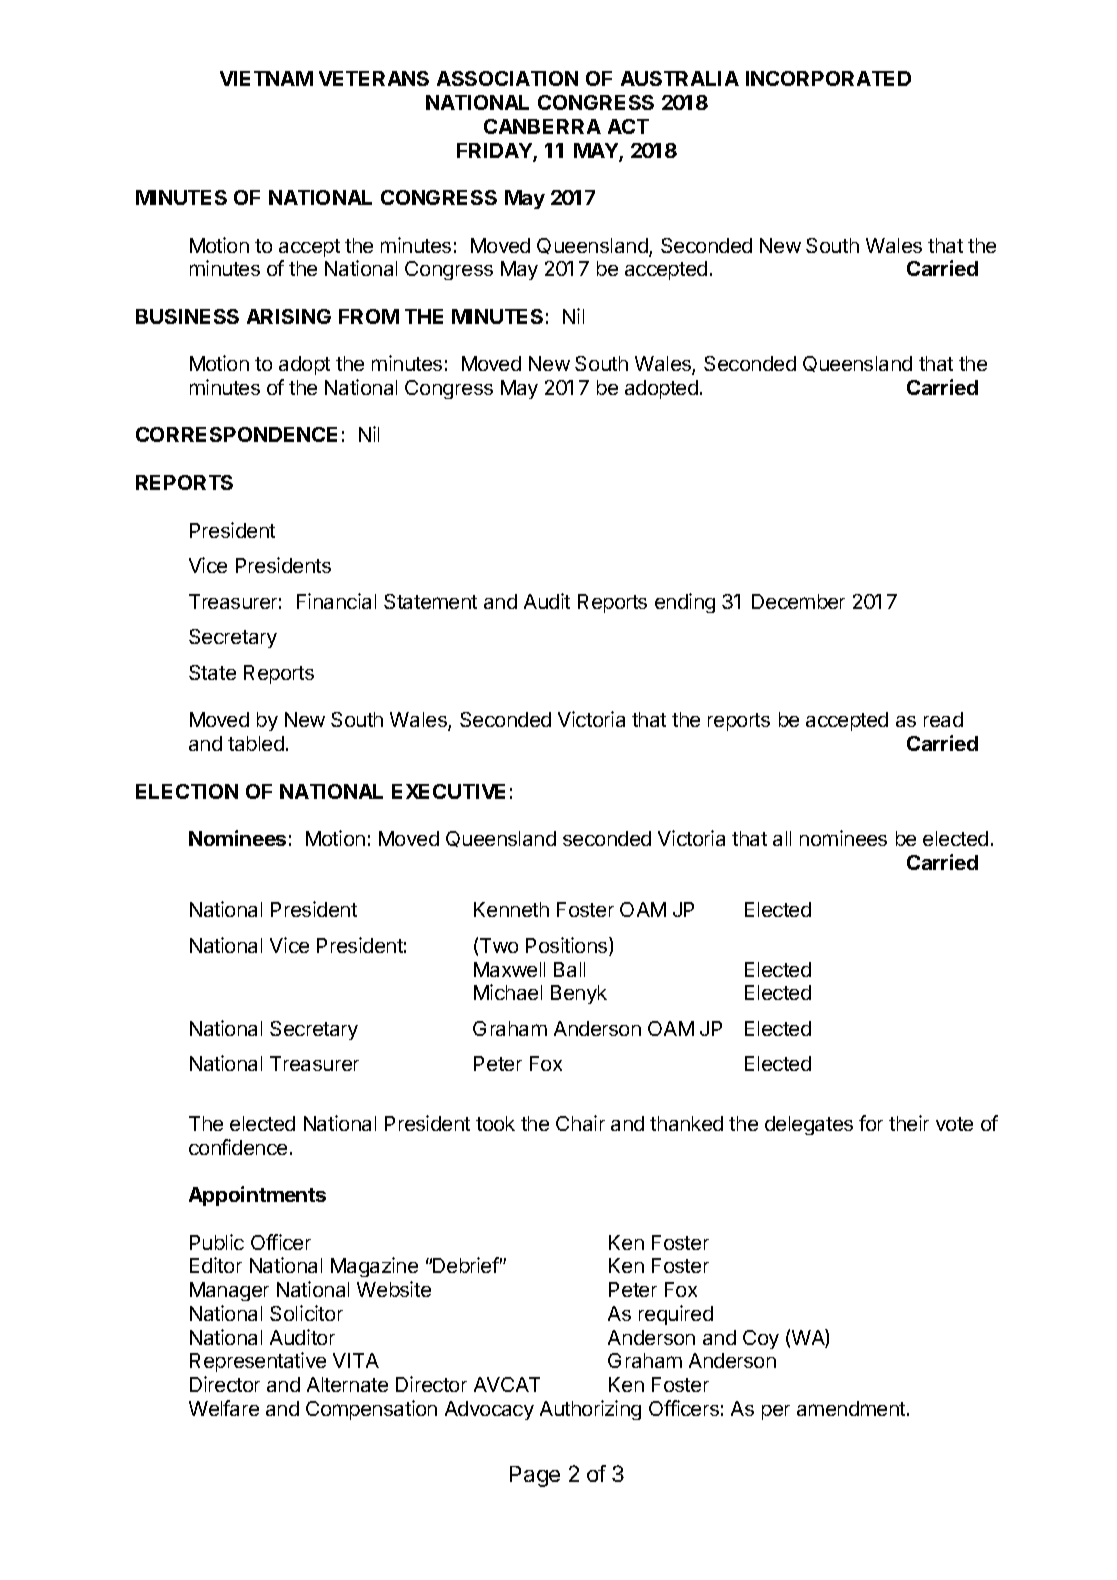 The height and width of the image is (1580, 1117). Describe the element at coordinates (224, 1408) in the image. I see `Welfare` at that location.
